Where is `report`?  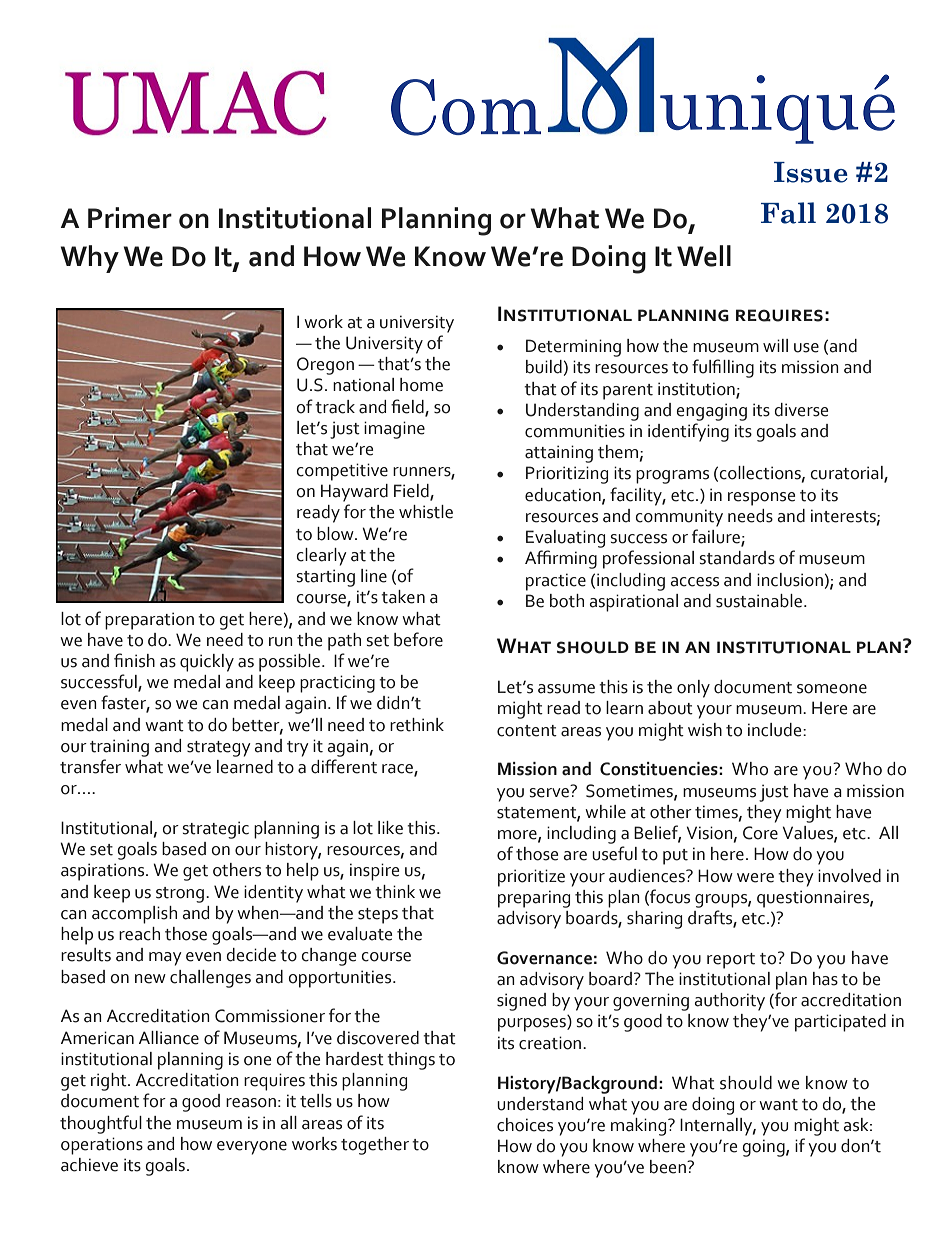 report is located at coordinates (731, 961).
